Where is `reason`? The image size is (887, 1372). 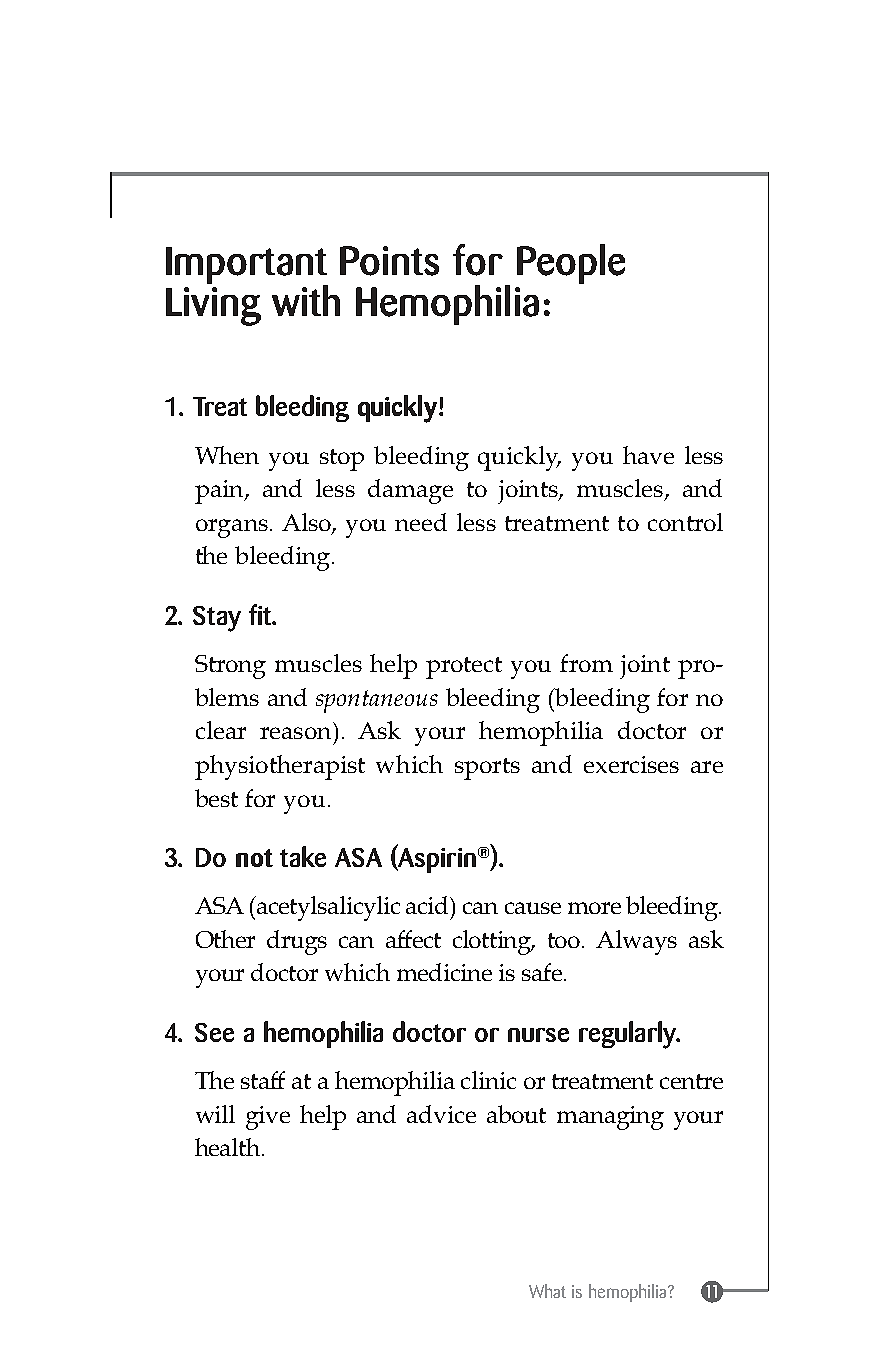 reason is located at coordinates (295, 733).
